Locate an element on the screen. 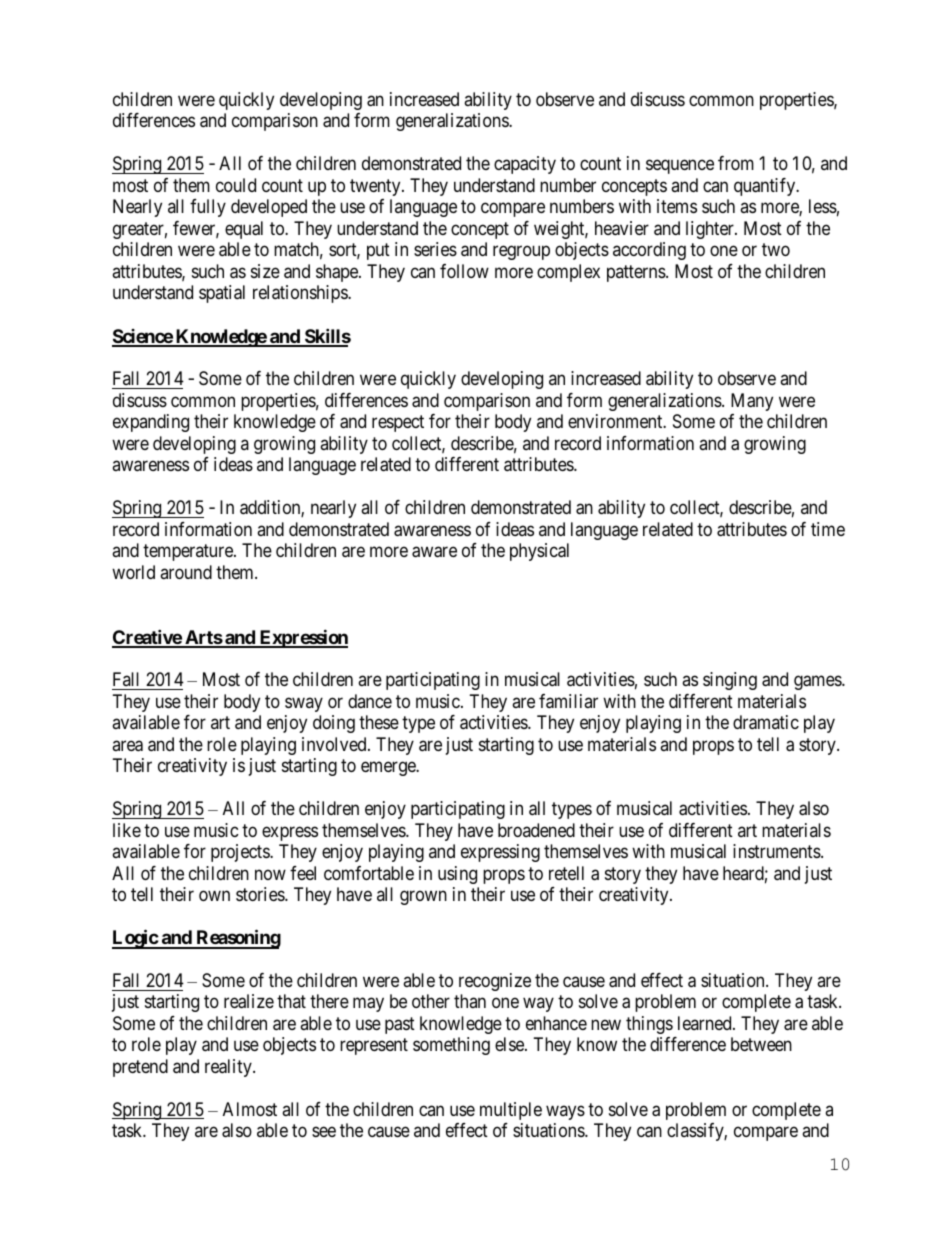 Image resolution: width=952 pixels, height=1233 pixels. Many is located at coordinates (752, 402).
